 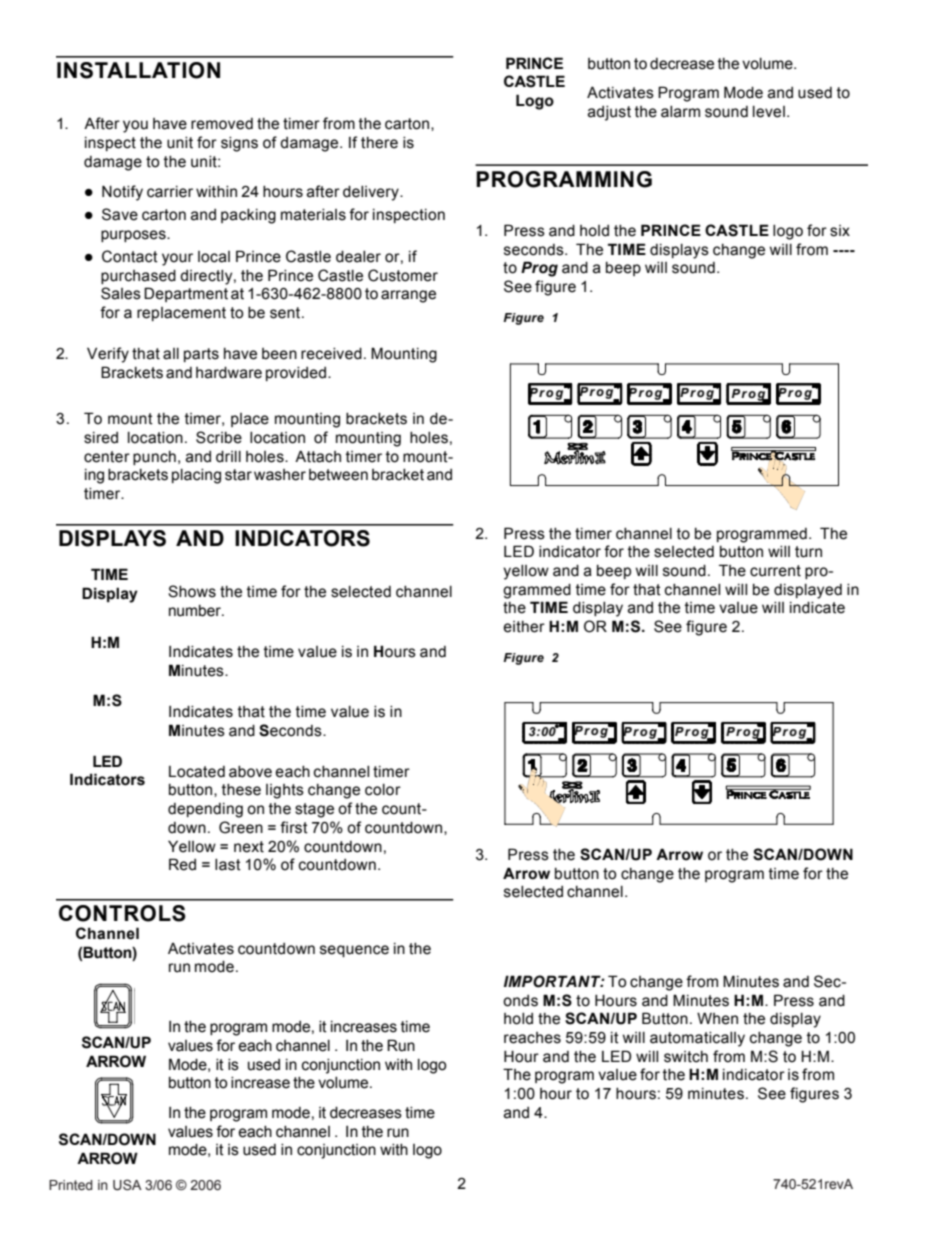 What do you see at coordinates (197, 772) in the page?
I see `Located` at bounding box center [197, 772].
